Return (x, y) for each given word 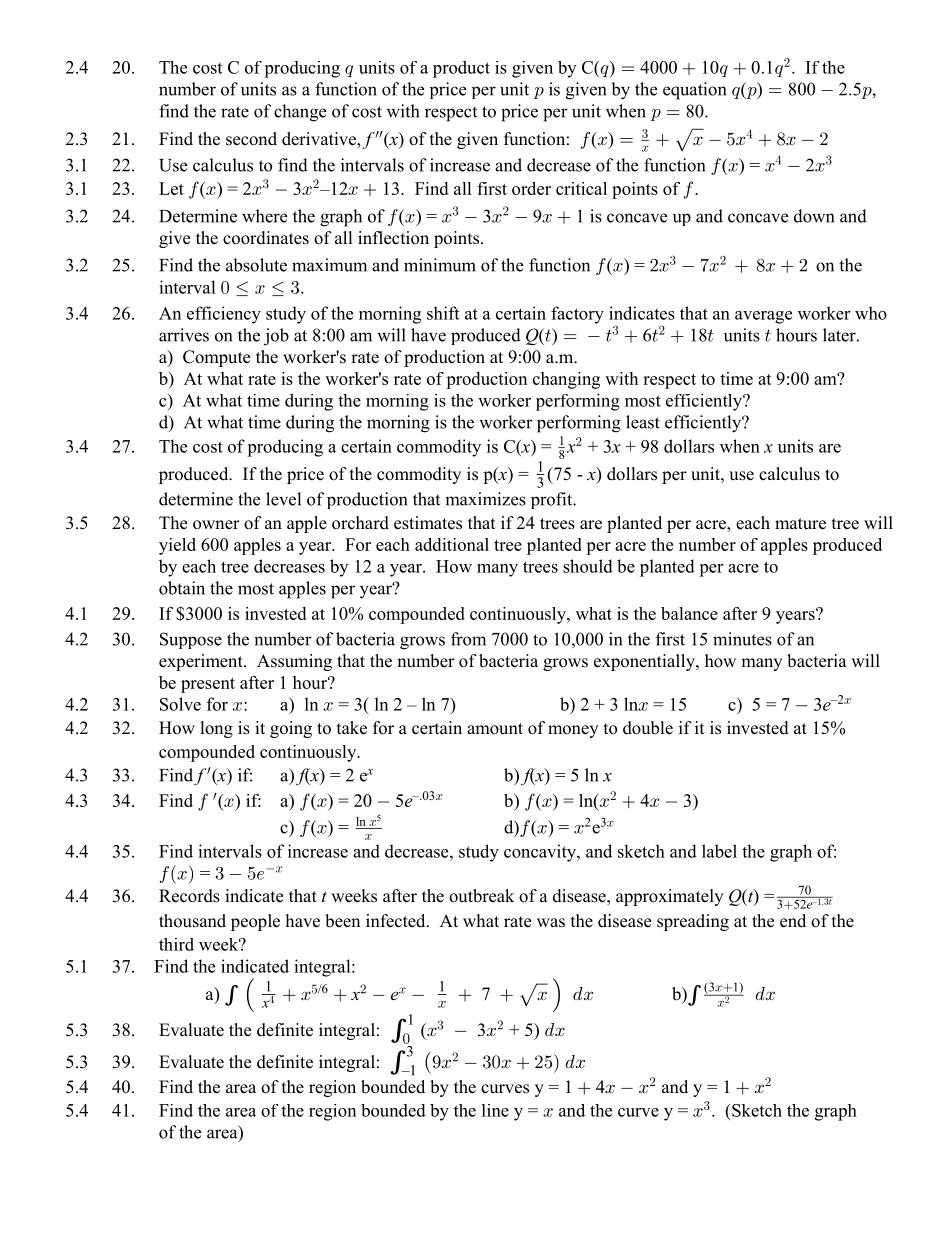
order (531, 188)
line (495, 1110)
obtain (182, 588)
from (468, 639)
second (251, 139)
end (793, 921)
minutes (742, 639)
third (176, 944)
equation (694, 91)
